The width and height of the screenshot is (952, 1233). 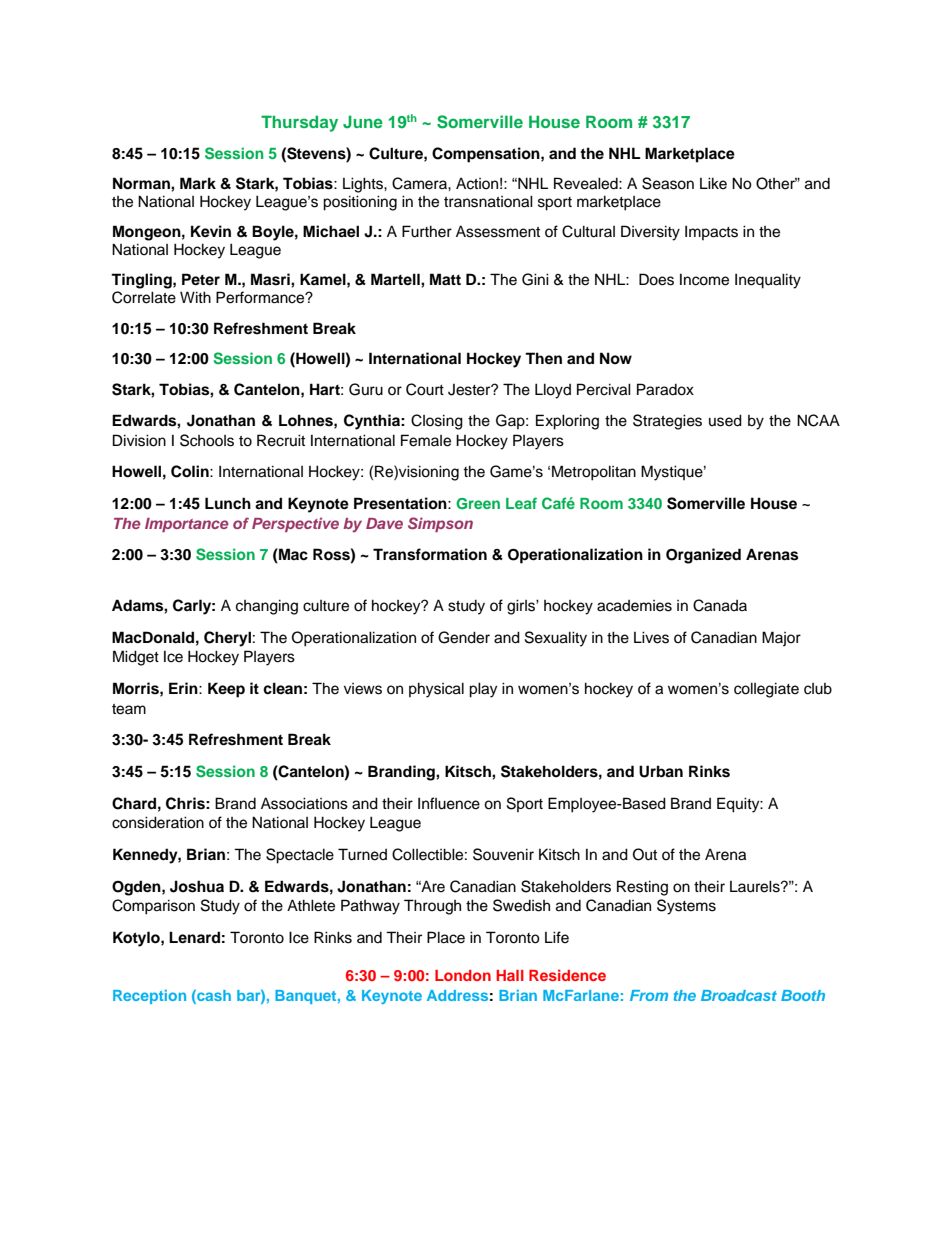 I want to click on Like, so click(x=713, y=183).
